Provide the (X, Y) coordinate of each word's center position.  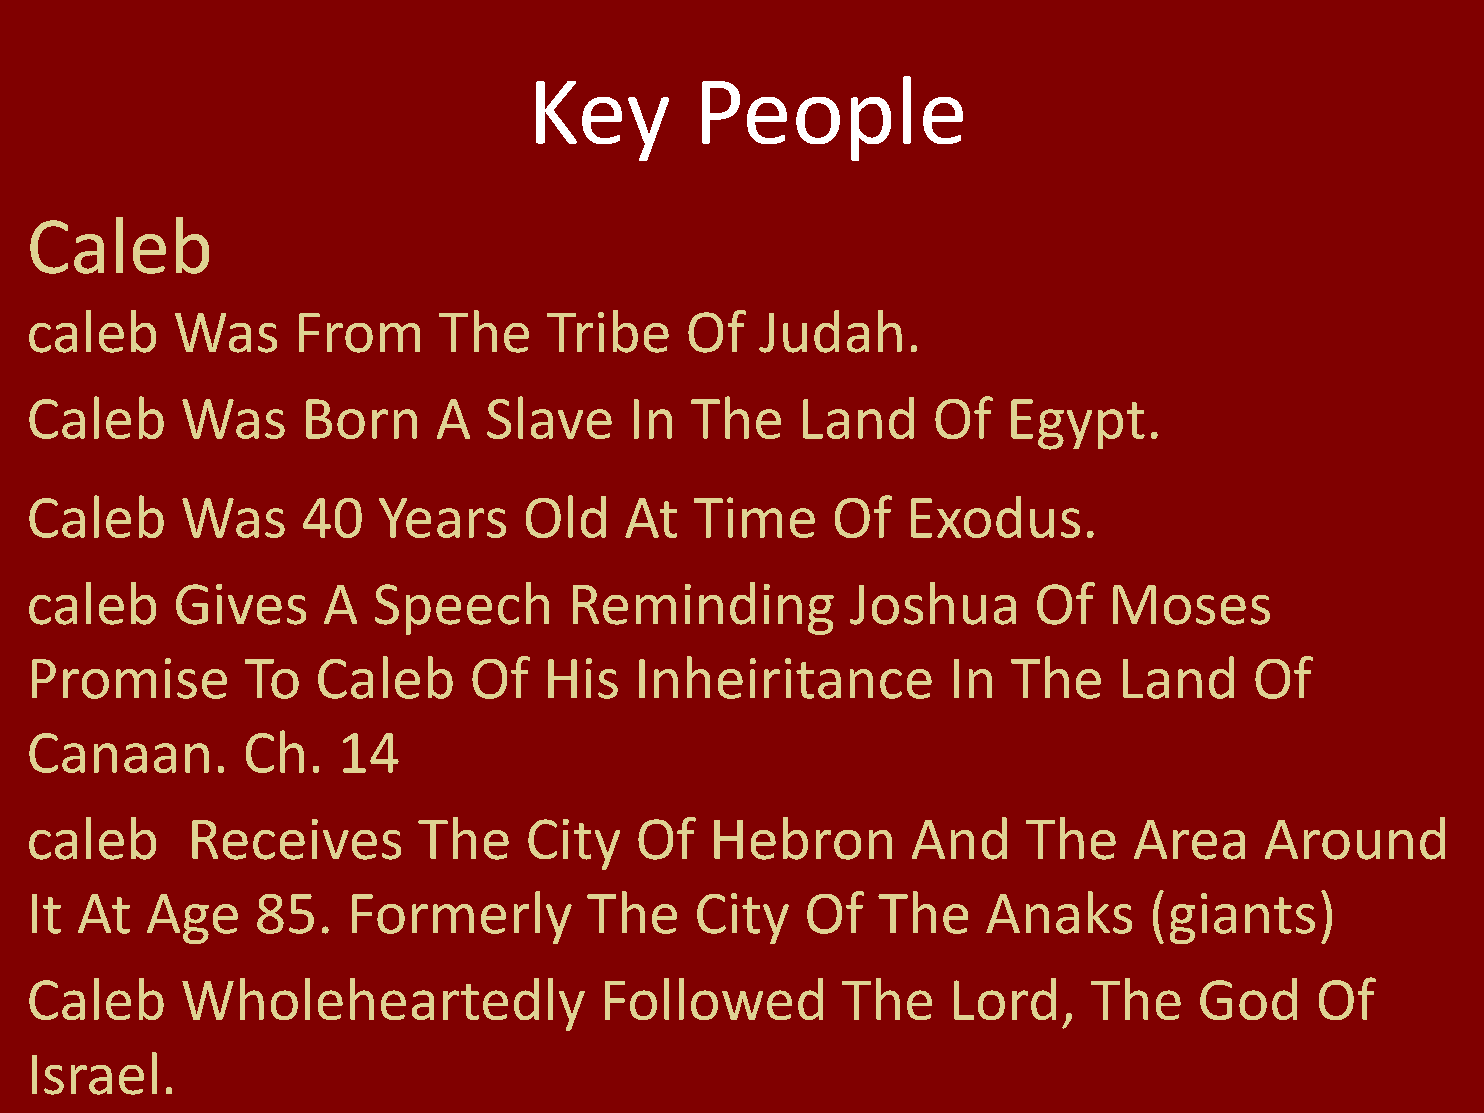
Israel (94, 1073)
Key (602, 121)
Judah (830, 331)
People (832, 118)
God (1248, 999)
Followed (714, 999)
